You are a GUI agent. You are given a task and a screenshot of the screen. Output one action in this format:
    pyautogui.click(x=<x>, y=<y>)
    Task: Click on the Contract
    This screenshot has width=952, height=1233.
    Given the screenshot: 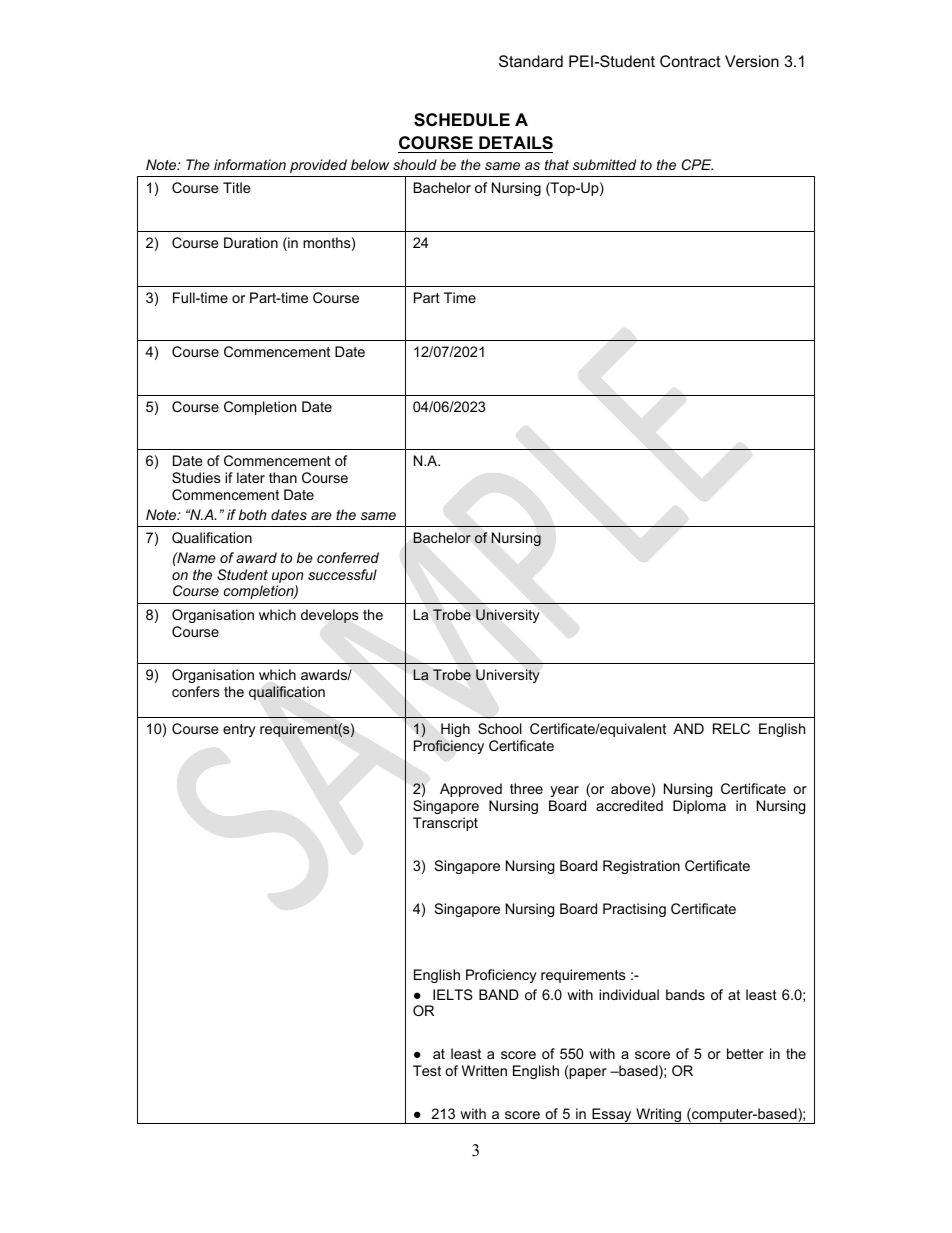 What is the action you would take?
    pyautogui.click(x=690, y=61)
